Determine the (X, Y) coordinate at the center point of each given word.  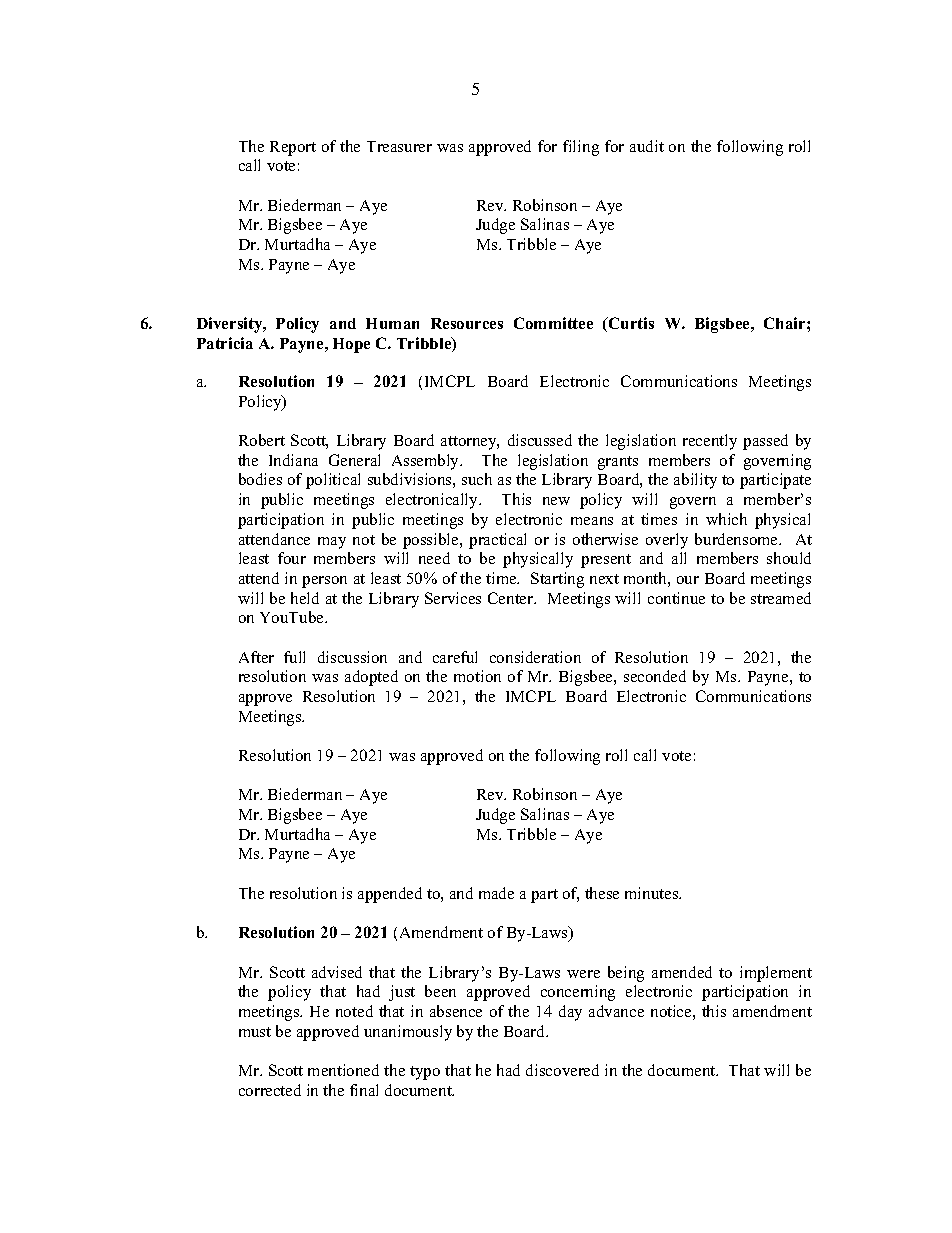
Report (293, 148)
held (305, 598)
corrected (270, 1090)
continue (676, 598)
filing (581, 148)
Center (512, 598)
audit (647, 146)
